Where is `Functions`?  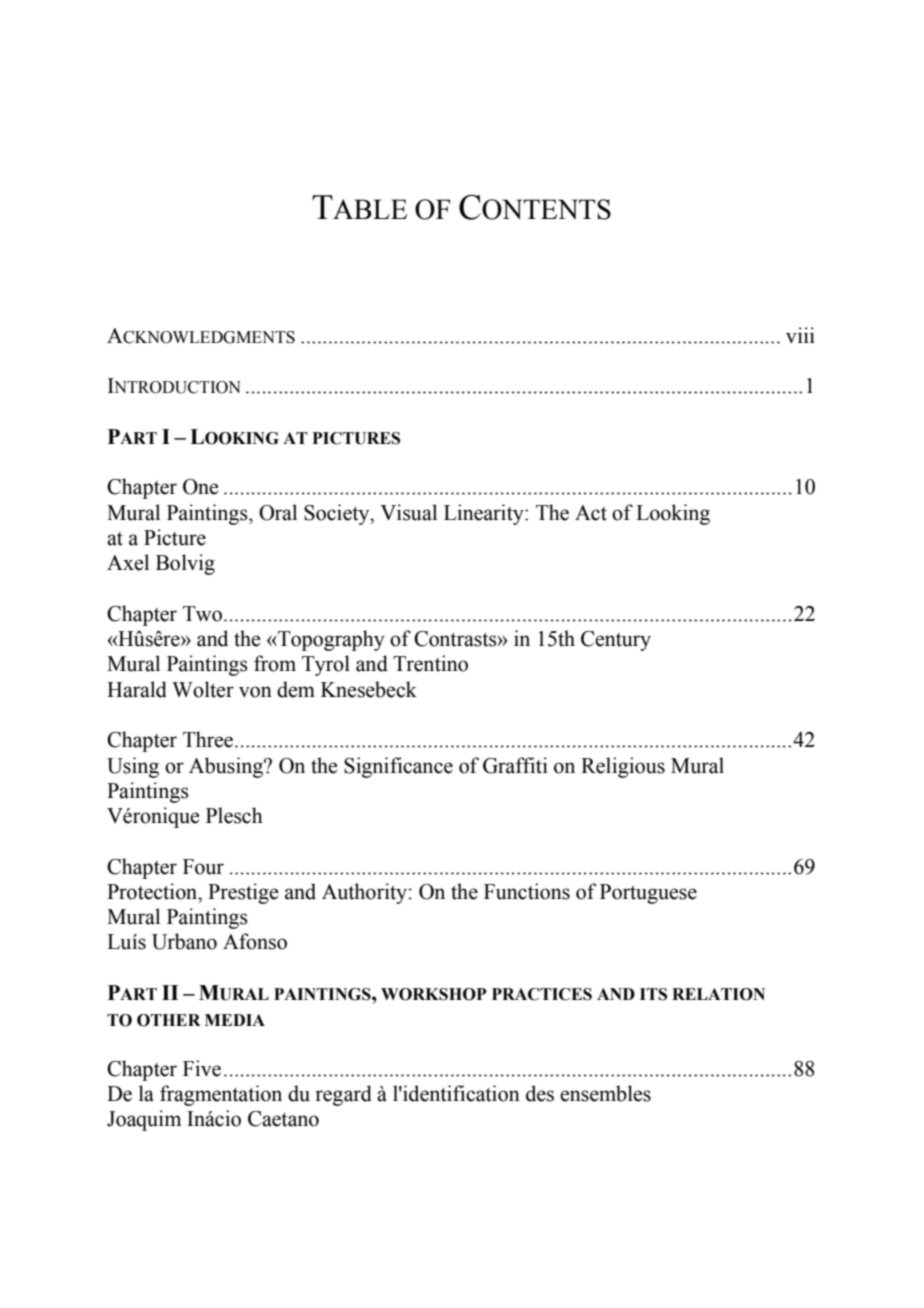 Functions is located at coordinates (527, 891).
